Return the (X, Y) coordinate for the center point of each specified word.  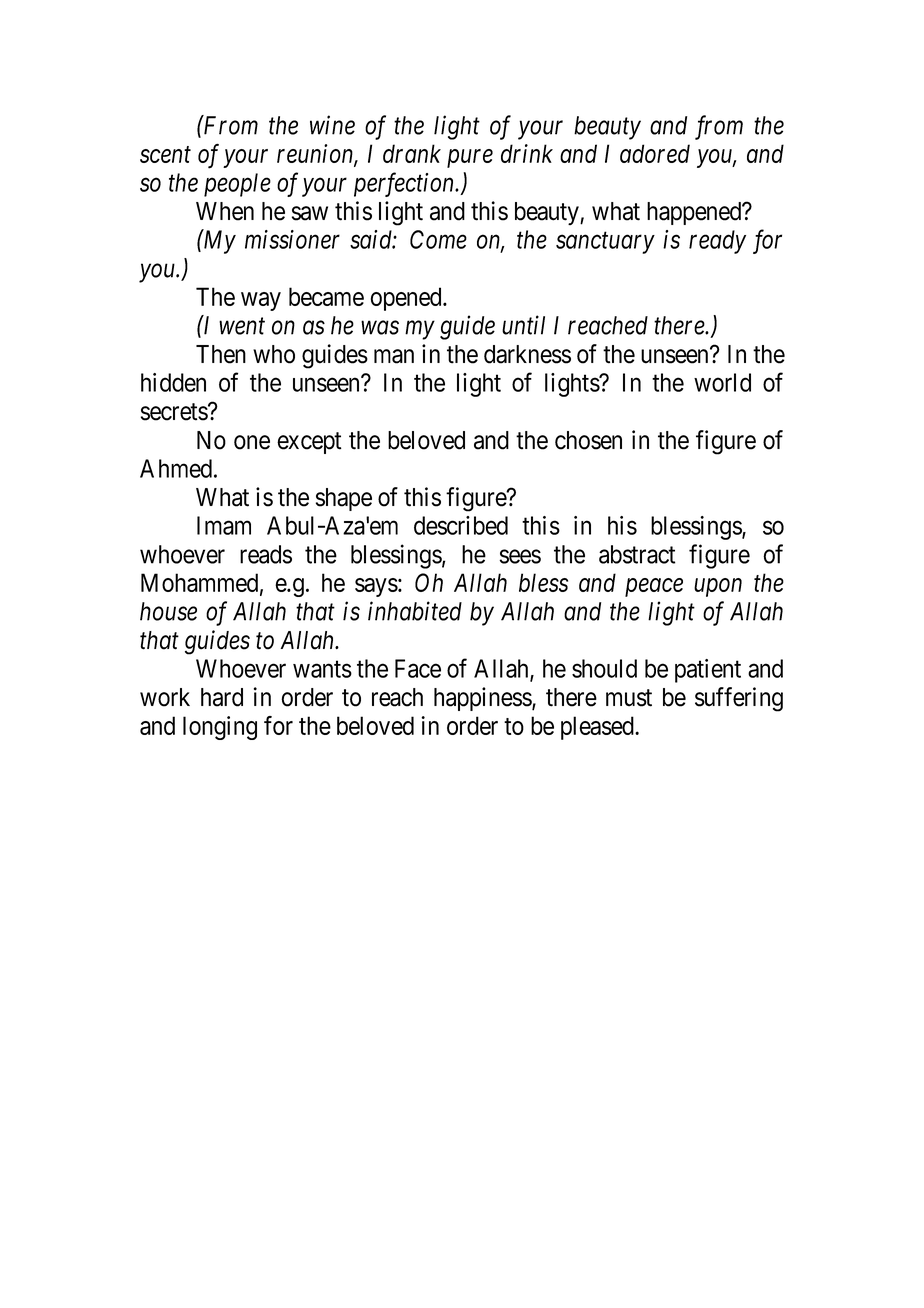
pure (470, 159)
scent (165, 155)
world (722, 382)
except (309, 443)
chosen (588, 440)
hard (222, 697)
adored (655, 153)
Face (418, 668)
